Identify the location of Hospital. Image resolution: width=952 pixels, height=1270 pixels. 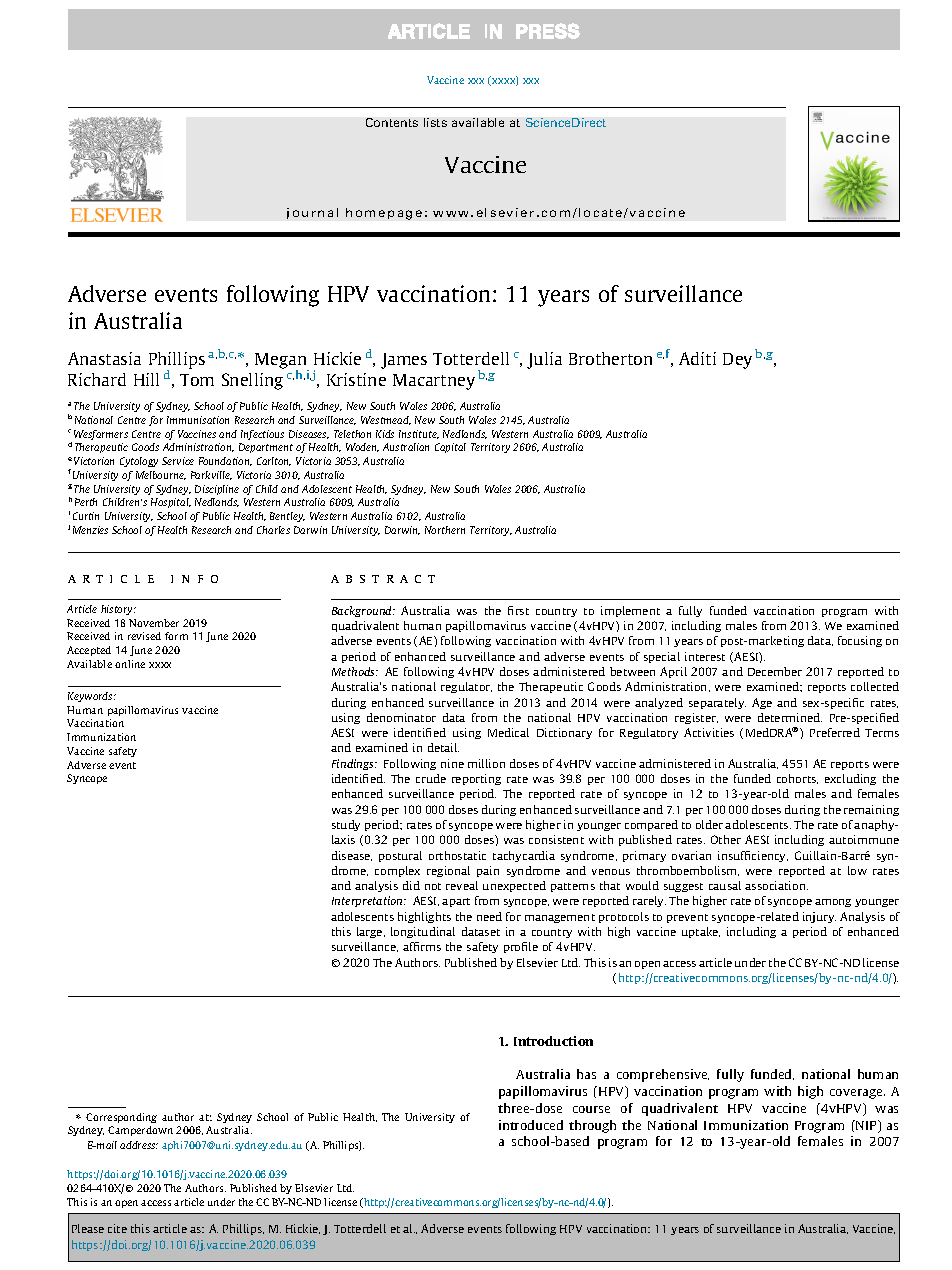
(171, 503).
